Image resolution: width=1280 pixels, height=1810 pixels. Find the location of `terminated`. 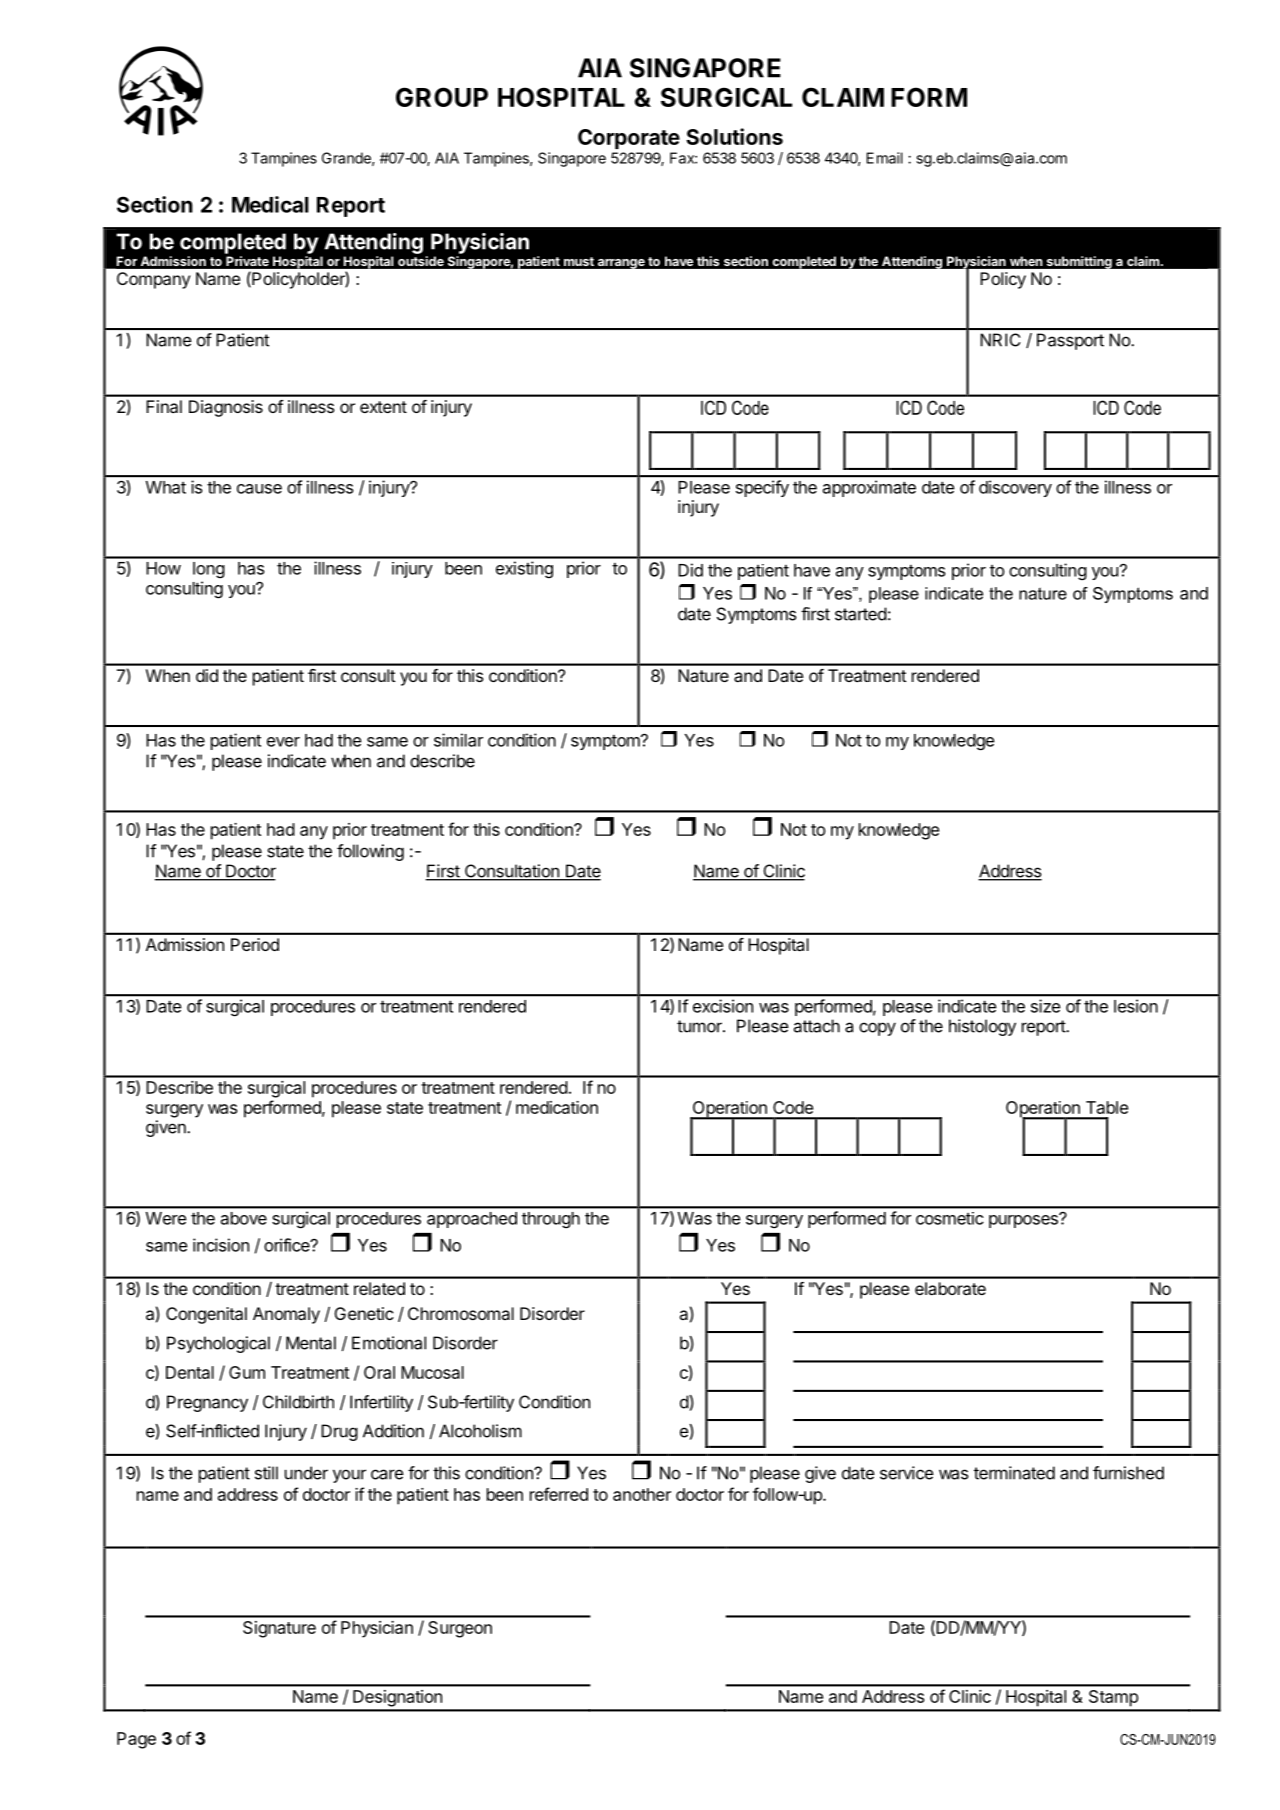

terminated is located at coordinates (1014, 1473).
